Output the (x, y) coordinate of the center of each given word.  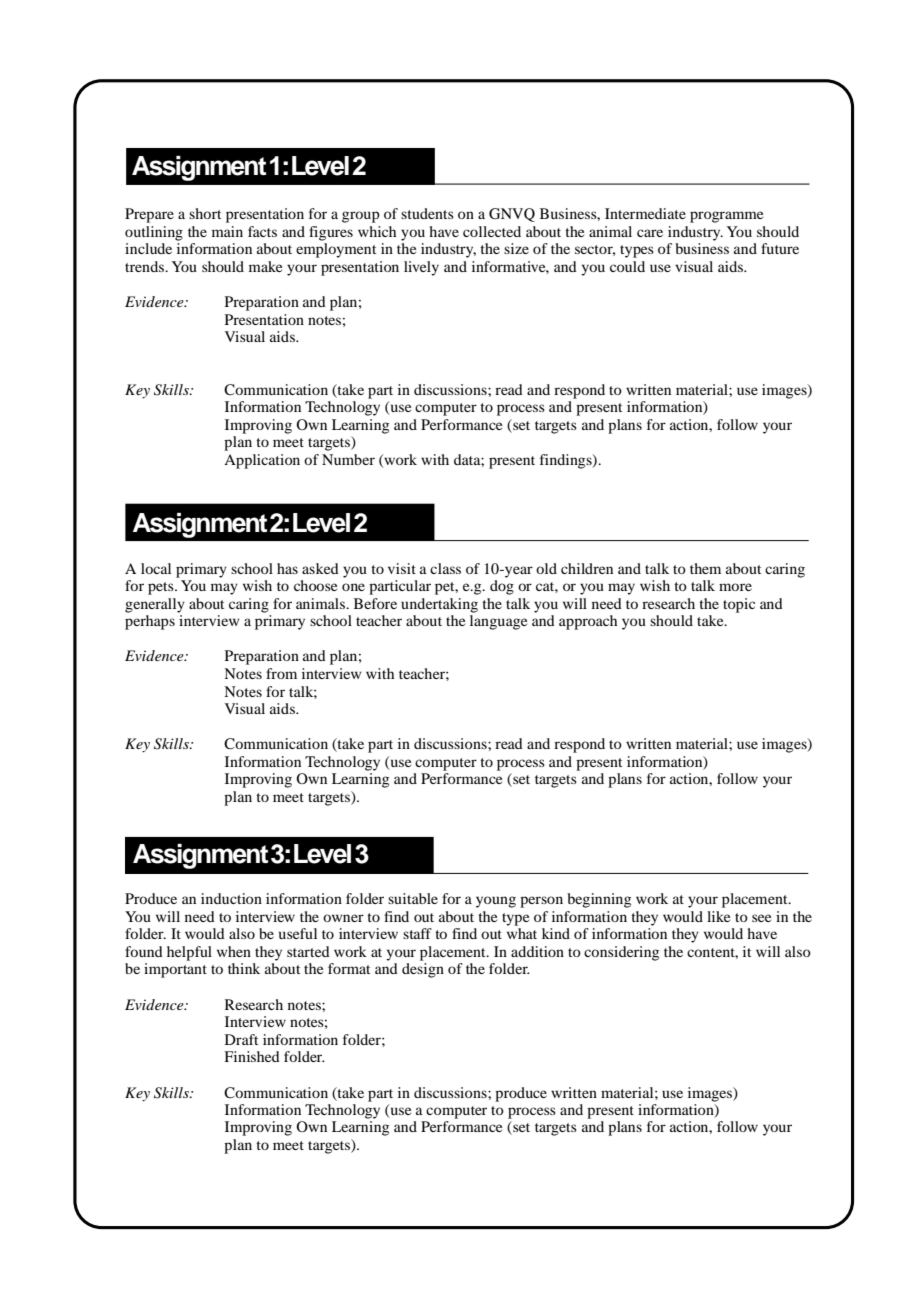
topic (739, 605)
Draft (241, 1039)
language (498, 622)
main (227, 231)
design (423, 970)
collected (492, 231)
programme (726, 217)
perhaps (150, 622)
